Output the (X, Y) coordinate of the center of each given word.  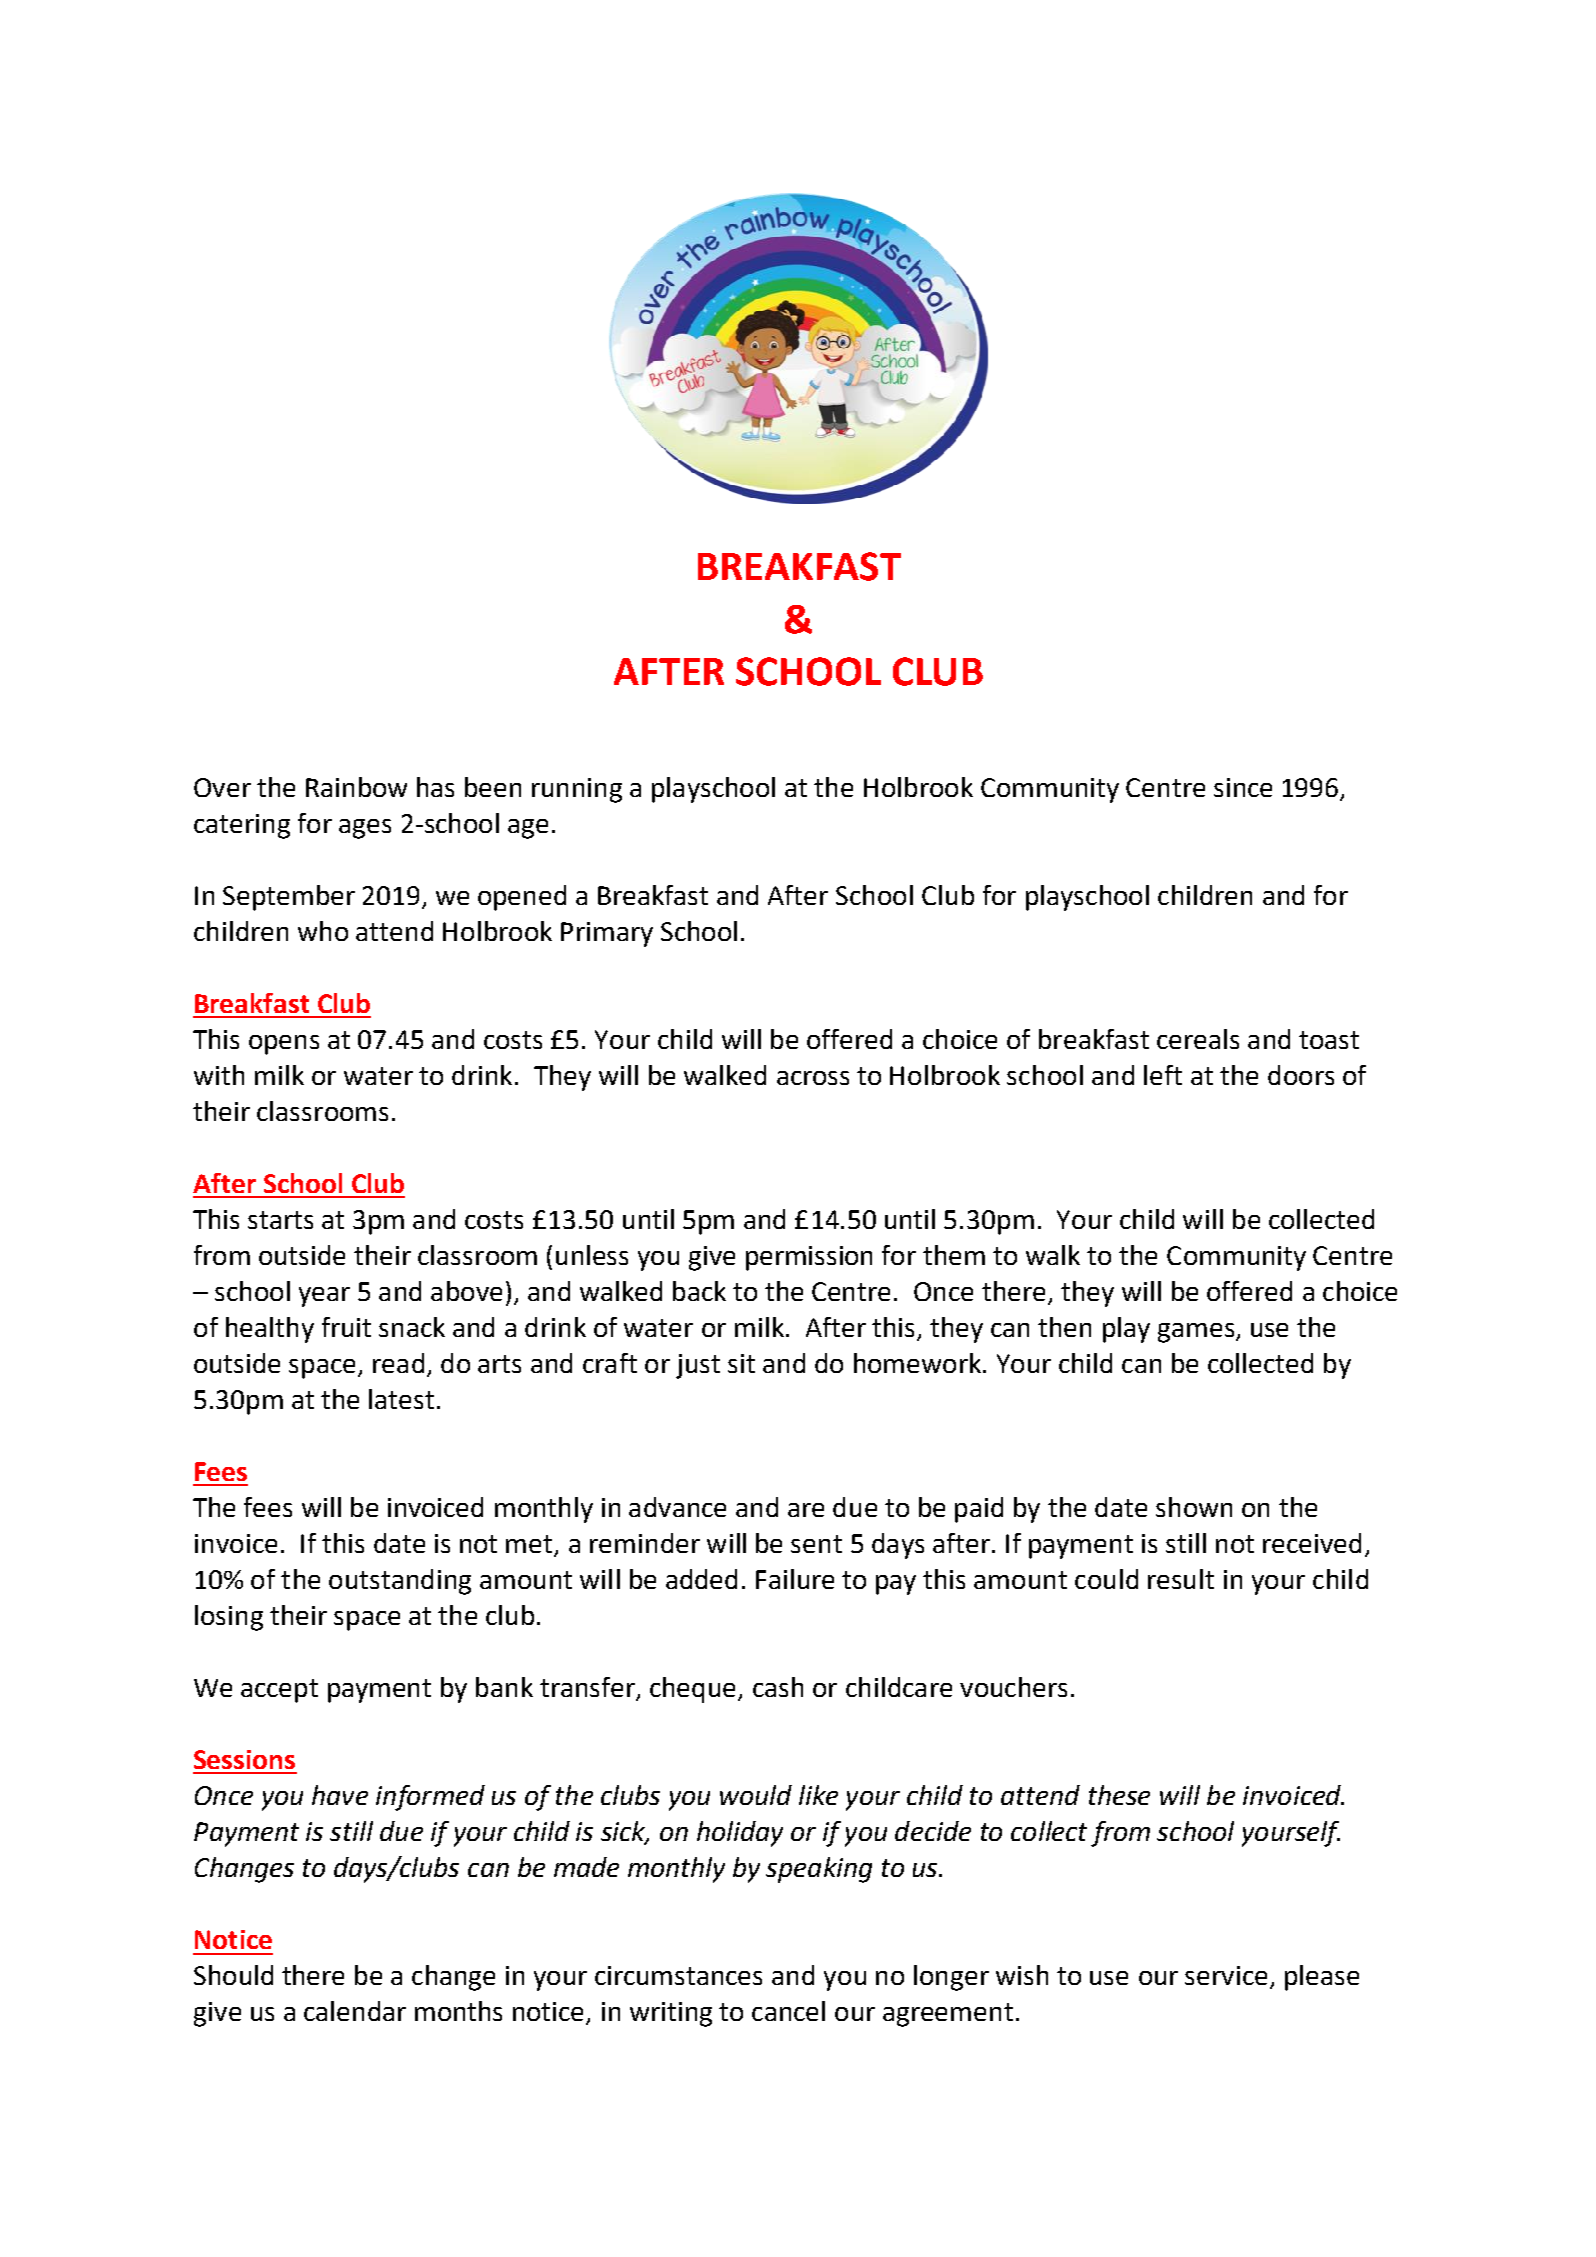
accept (279, 1691)
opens (284, 1045)
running (577, 790)
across (813, 1078)
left (1163, 1075)
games (1197, 1333)
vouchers (1013, 1687)
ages (365, 829)
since (1243, 787)
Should (233, 1975)
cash (778, 1687)
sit (741, 1363)
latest (401, 1399)
